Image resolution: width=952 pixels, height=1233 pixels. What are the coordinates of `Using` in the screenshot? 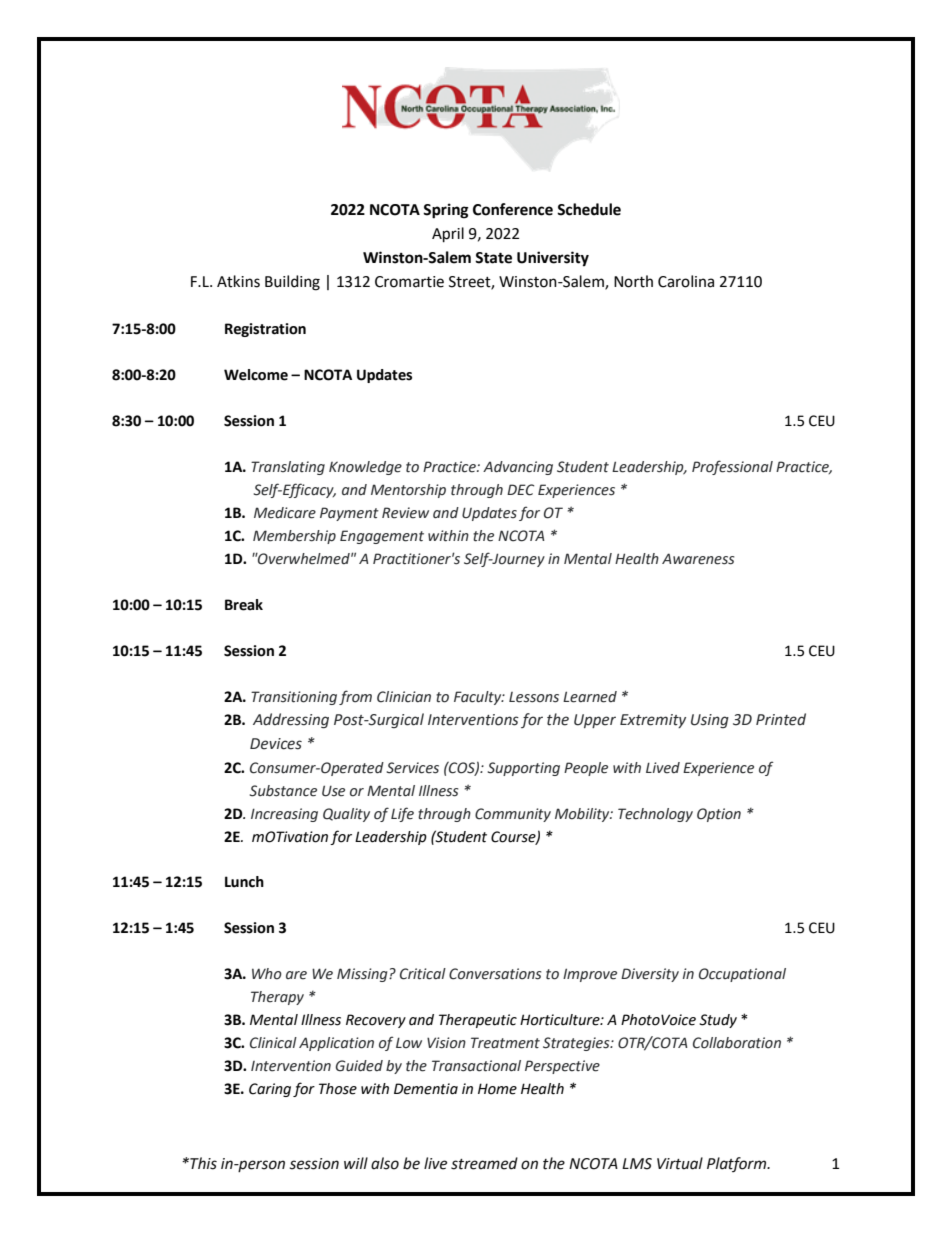 It's located at (710, 721).
